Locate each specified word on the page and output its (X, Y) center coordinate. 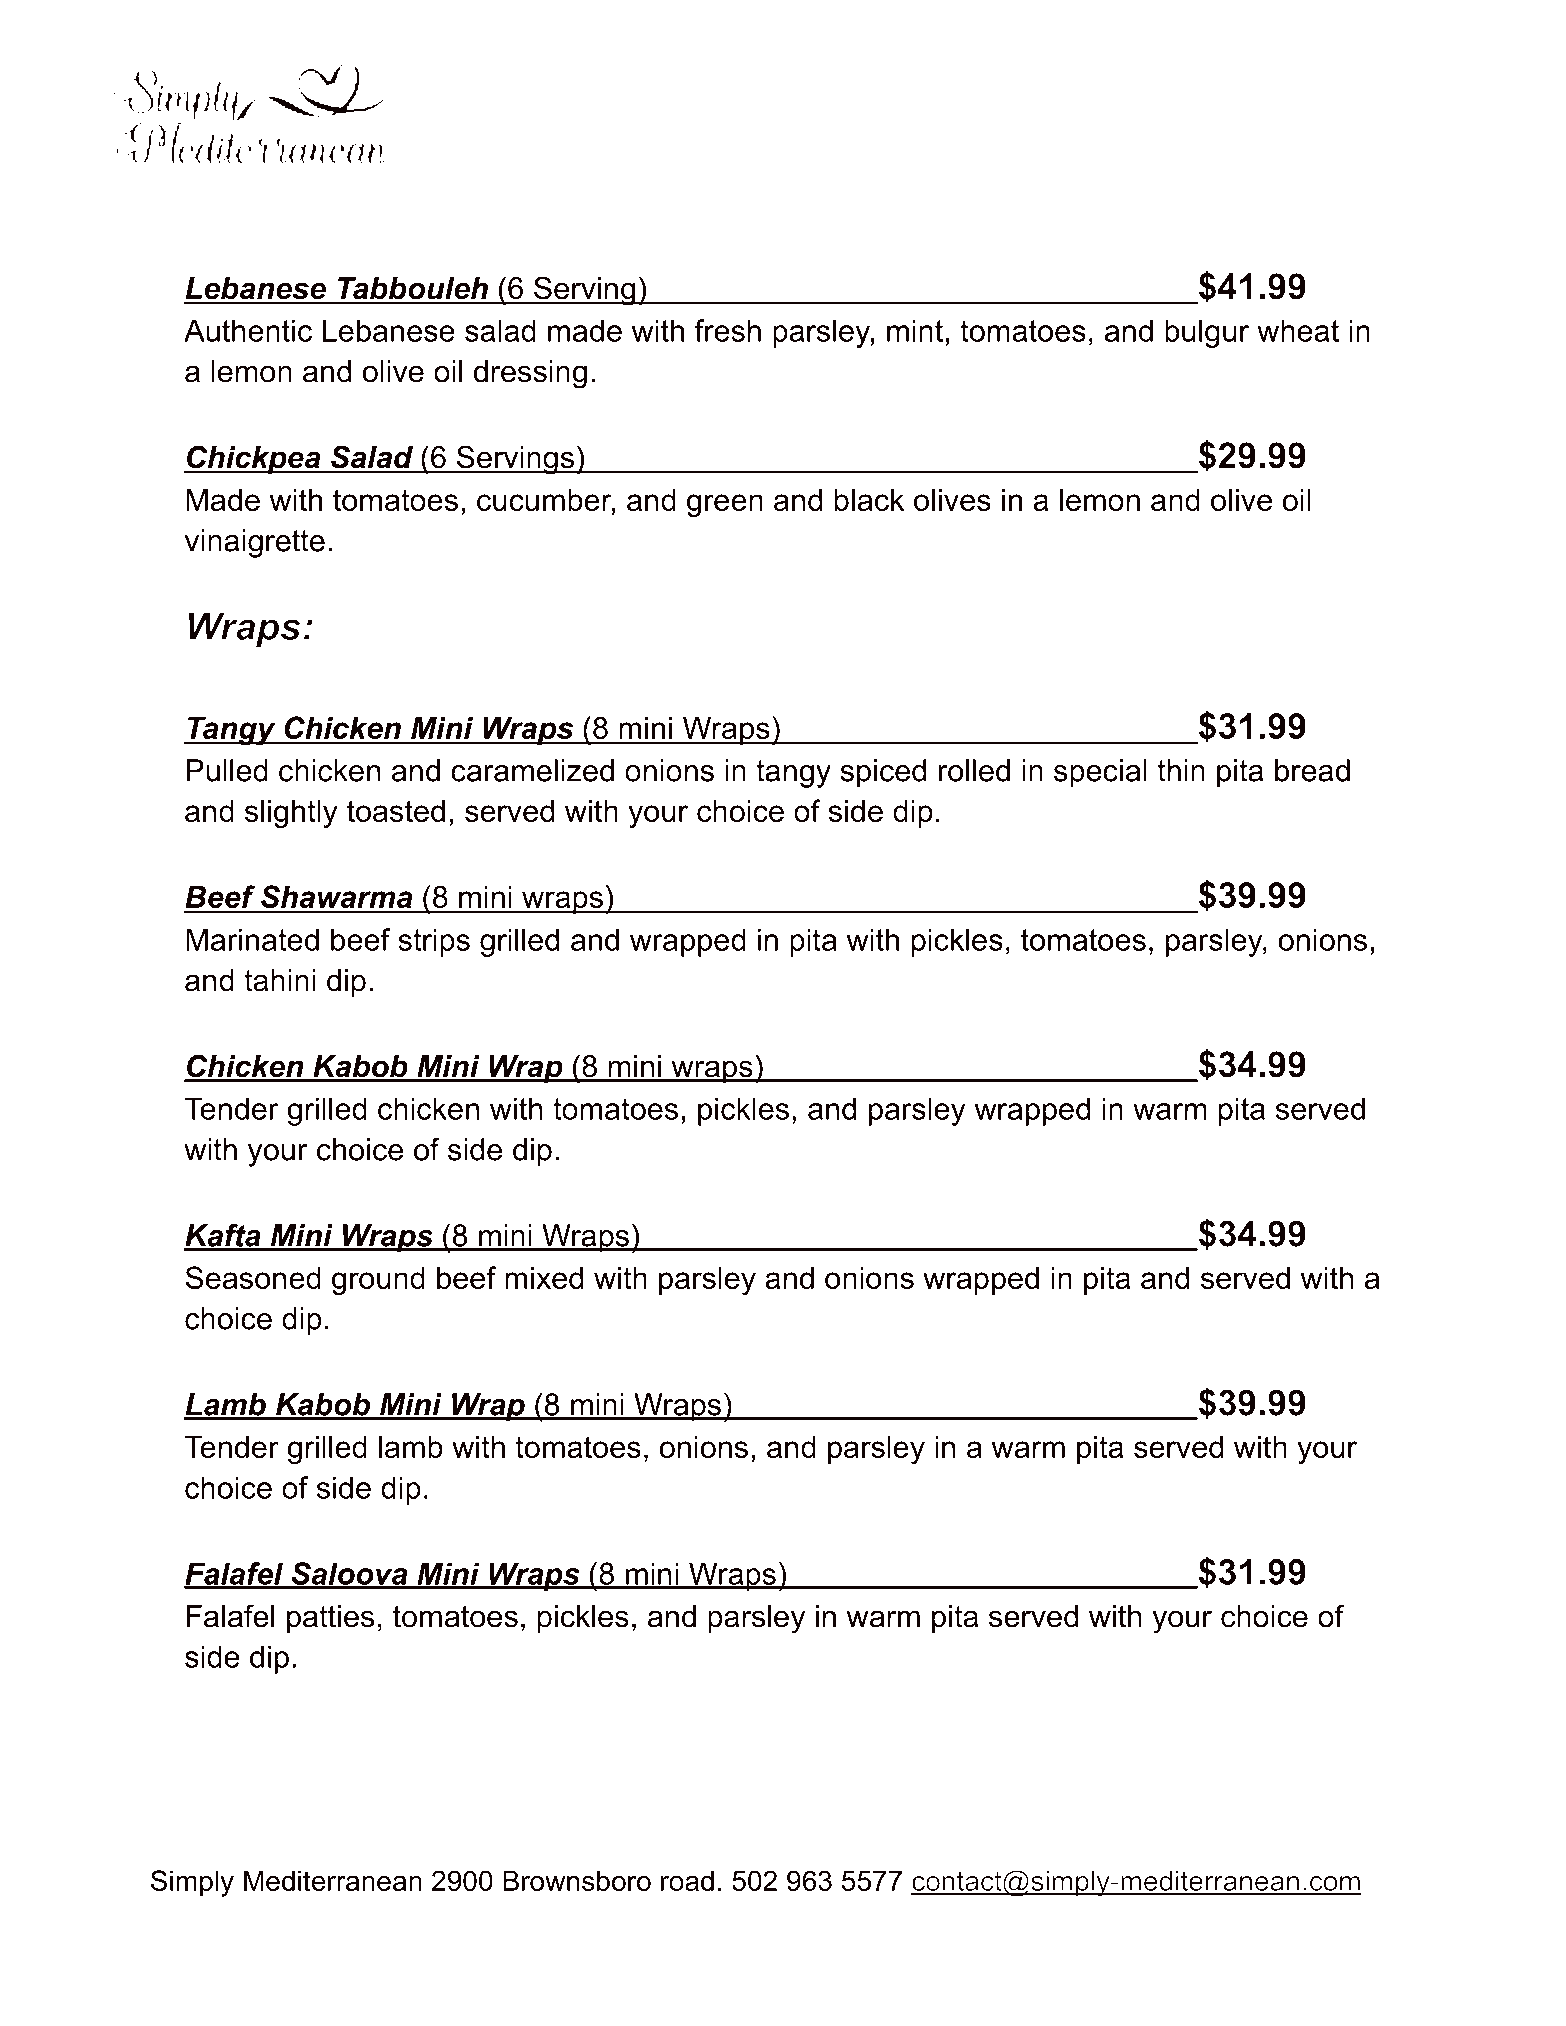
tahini (280, 980)
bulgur (1207, 333)
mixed (544, 1277)
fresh (728, 330)
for (809, 1912)
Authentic (248, 330)
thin (1181, 770)
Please (590, 1913)
